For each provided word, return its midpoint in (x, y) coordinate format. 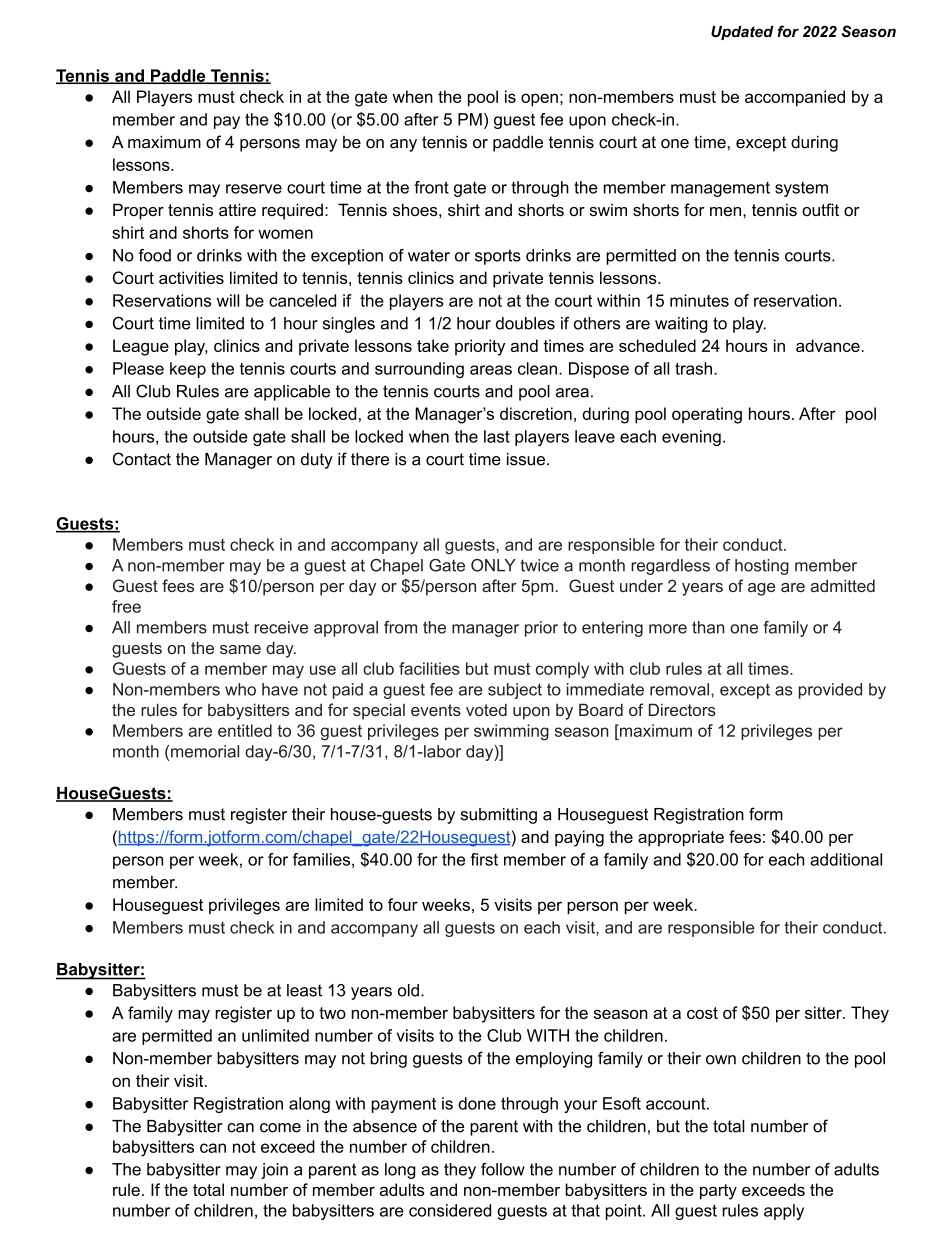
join (274, 1171)
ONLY (493, 565)
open (539, 100)
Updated (742, 33)
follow (503, 1169)
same (240, 649)
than (708, 627)
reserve (254, 189)
